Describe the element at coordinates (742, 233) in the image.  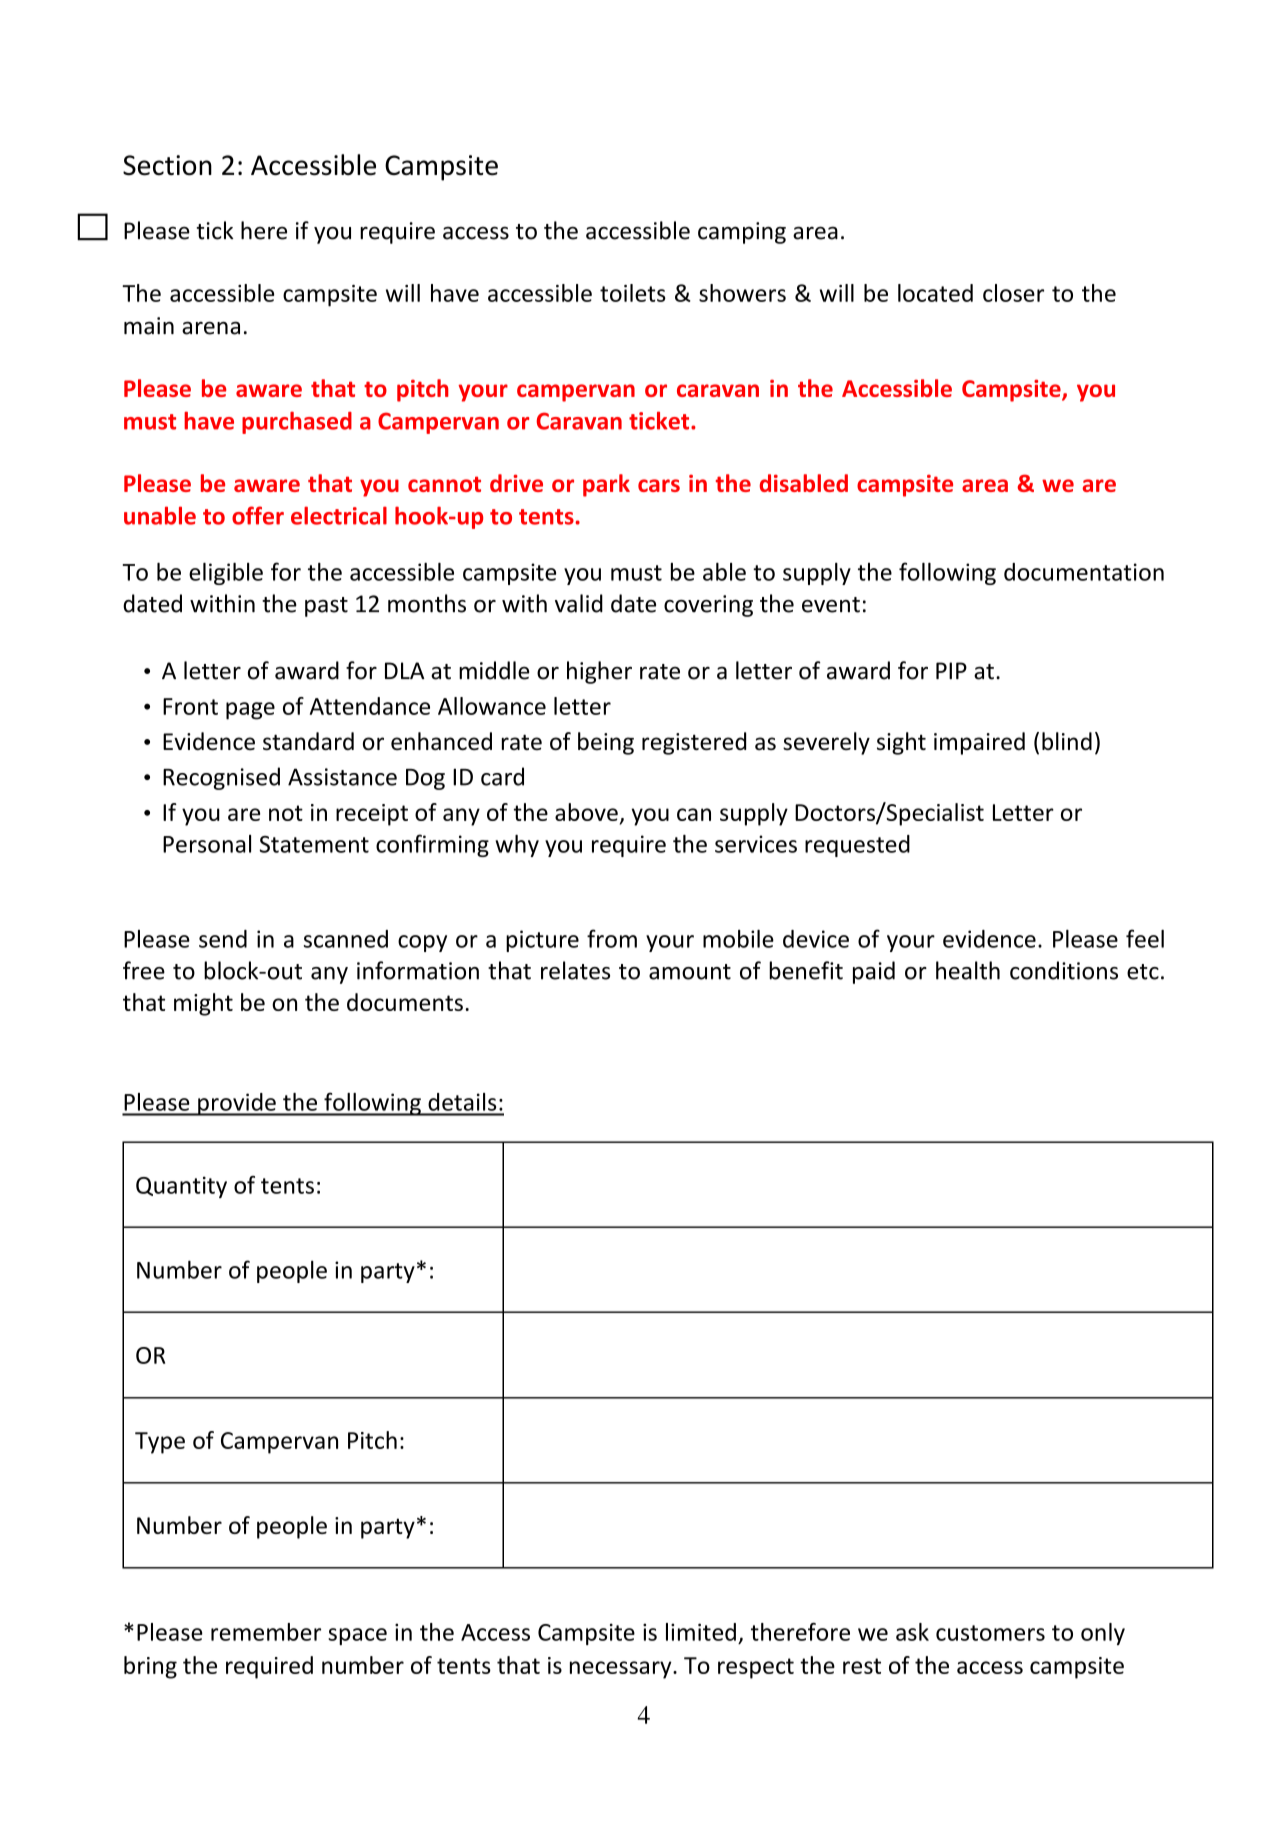
I see `camping` at that location.
